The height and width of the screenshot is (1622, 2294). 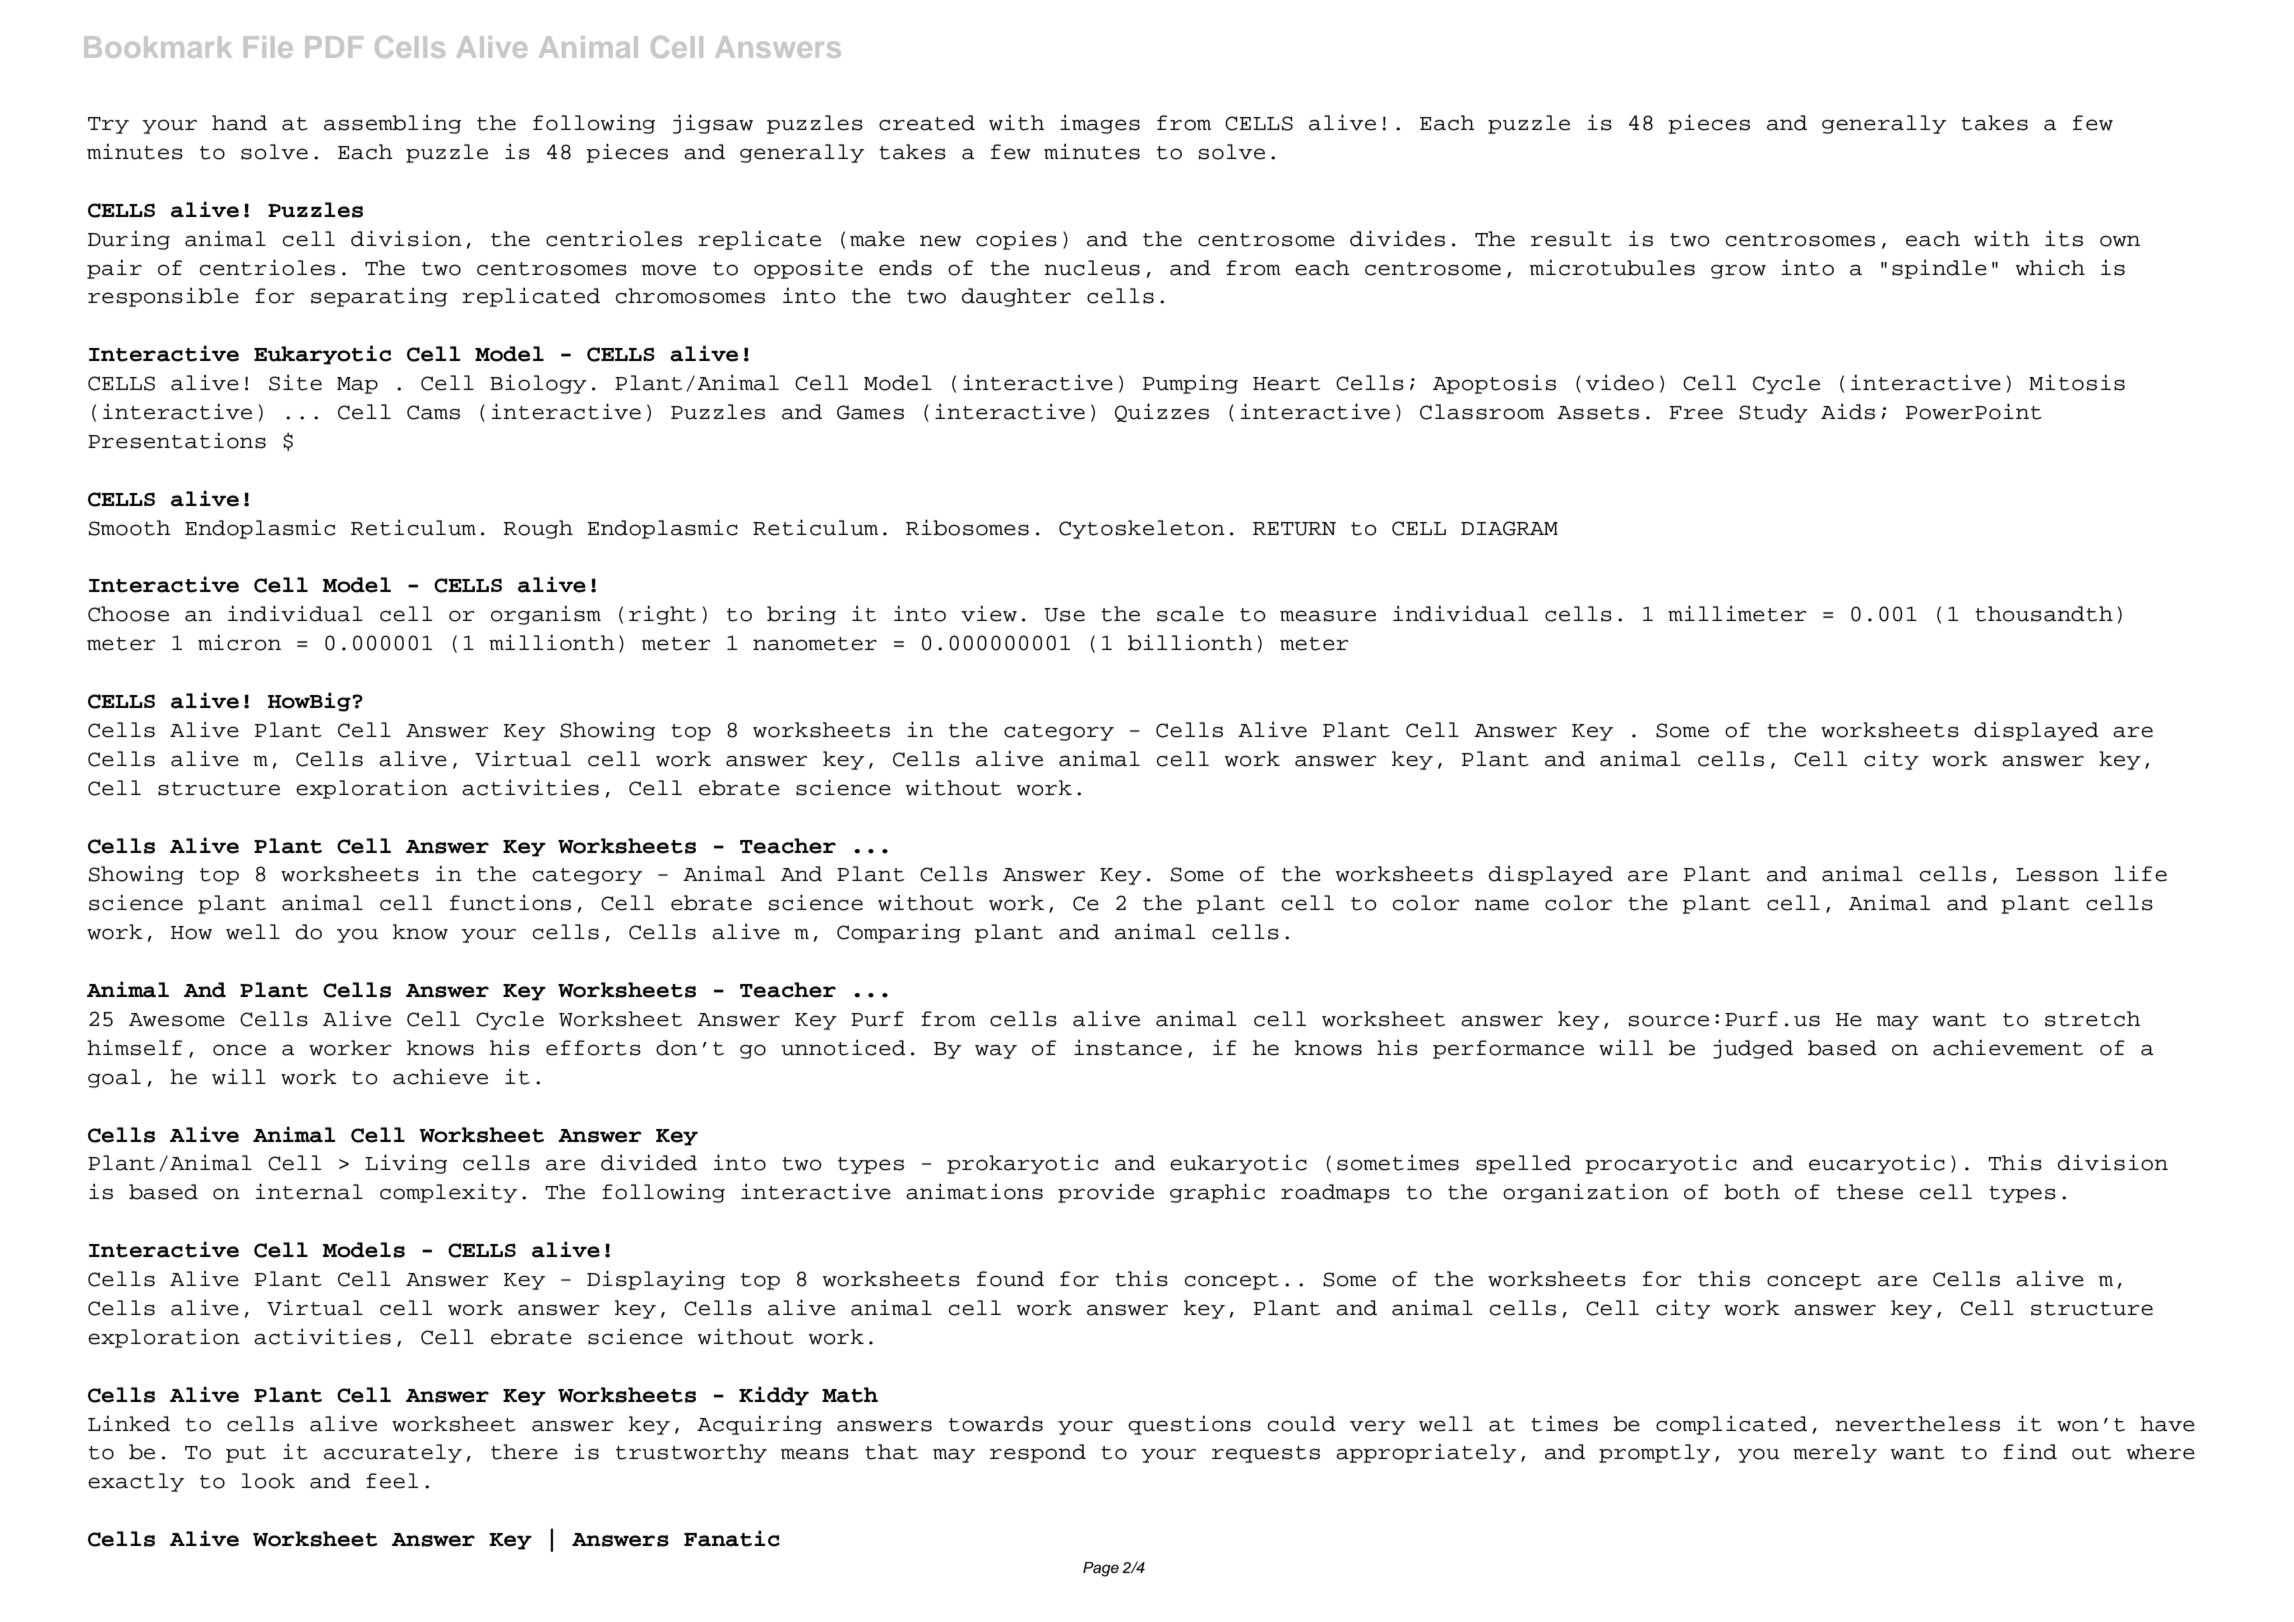 I want to click on assembling, so click(x=392, y=124).
